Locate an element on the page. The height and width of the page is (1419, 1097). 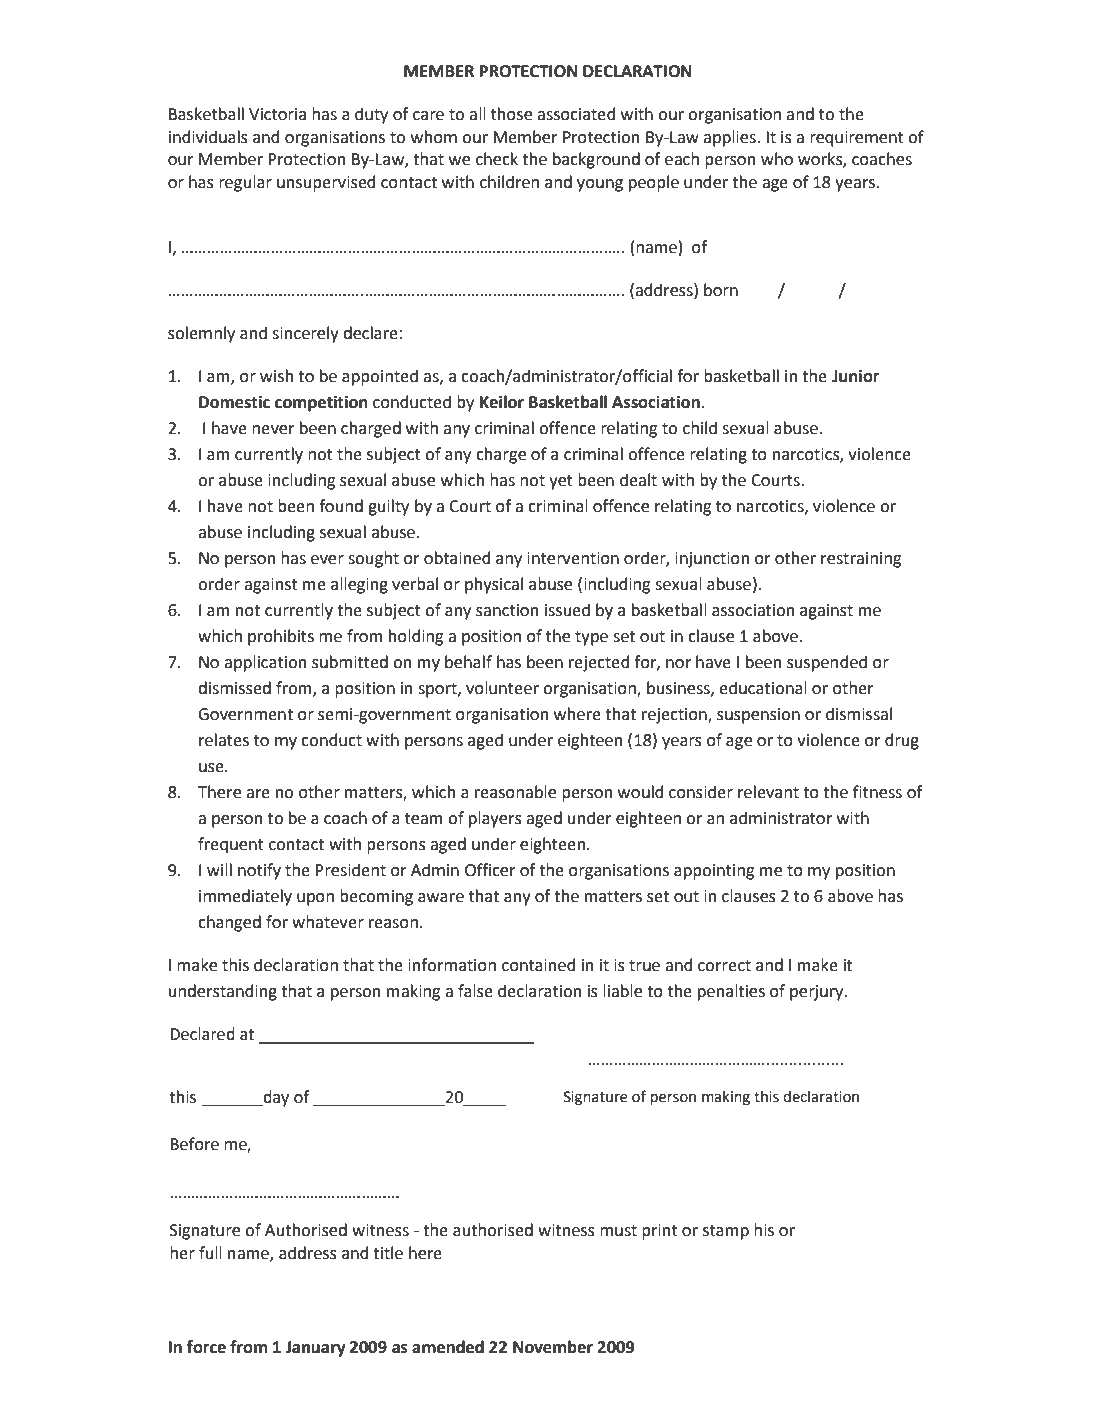
requirement is located at coordinates (857, 139).
